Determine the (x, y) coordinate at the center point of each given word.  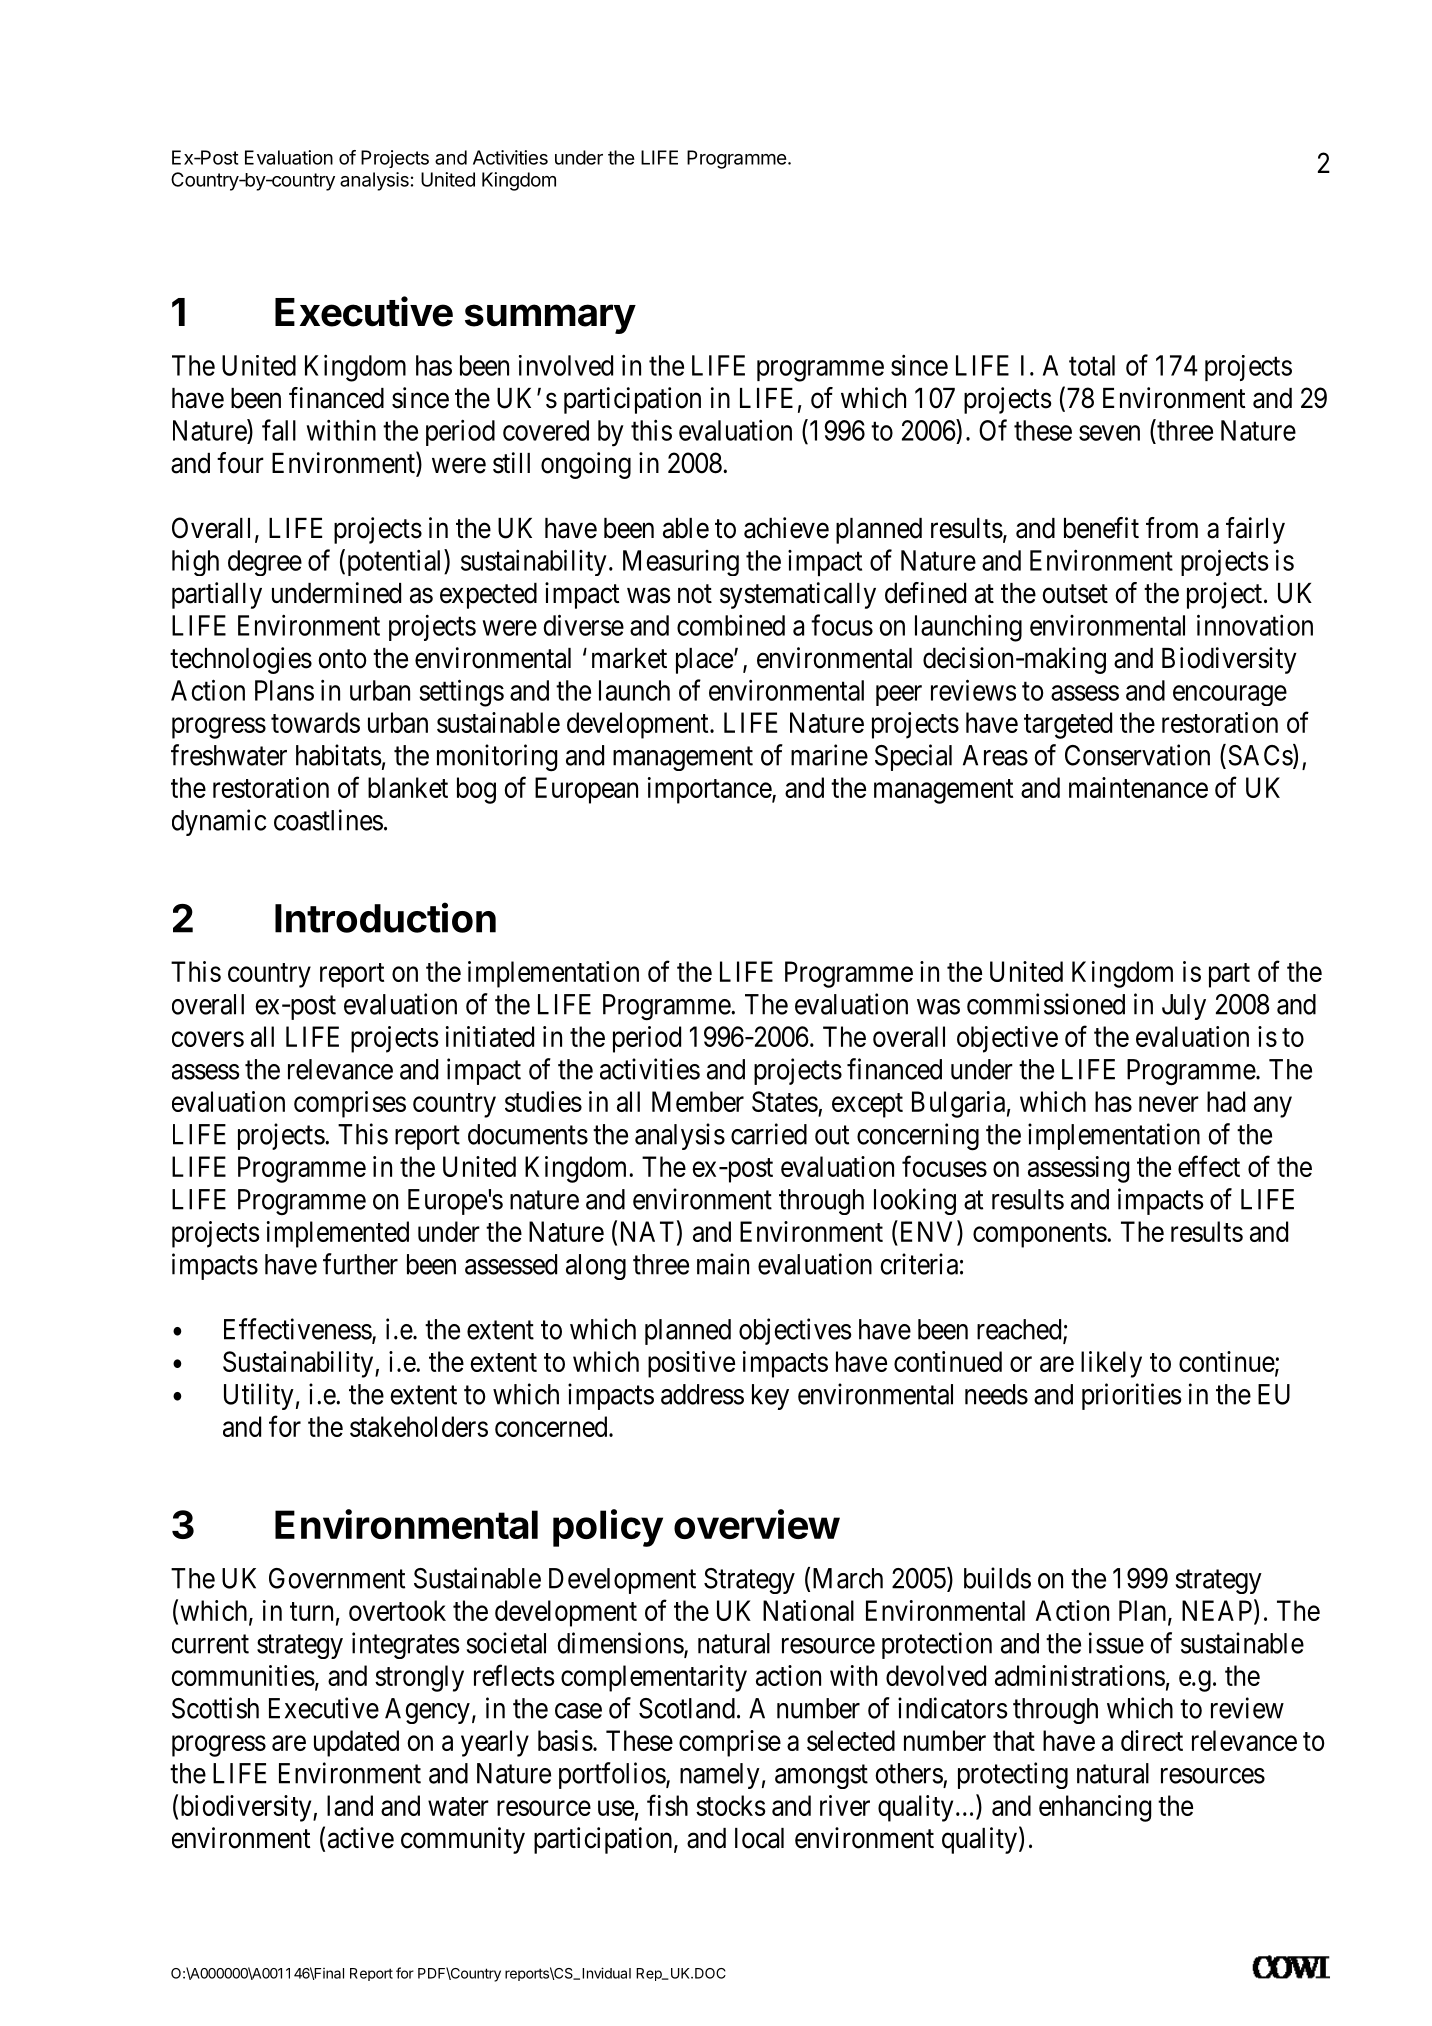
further (360, 1264)
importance (710, 790)
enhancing (1095, 1808)
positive (691, 1364)
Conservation (1137, 755)
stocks (731, 1805)
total (1092, 365)
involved (566, 365)
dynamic (219, 822)
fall (279, 430)
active (361, 1838)
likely (1111, 1364)
